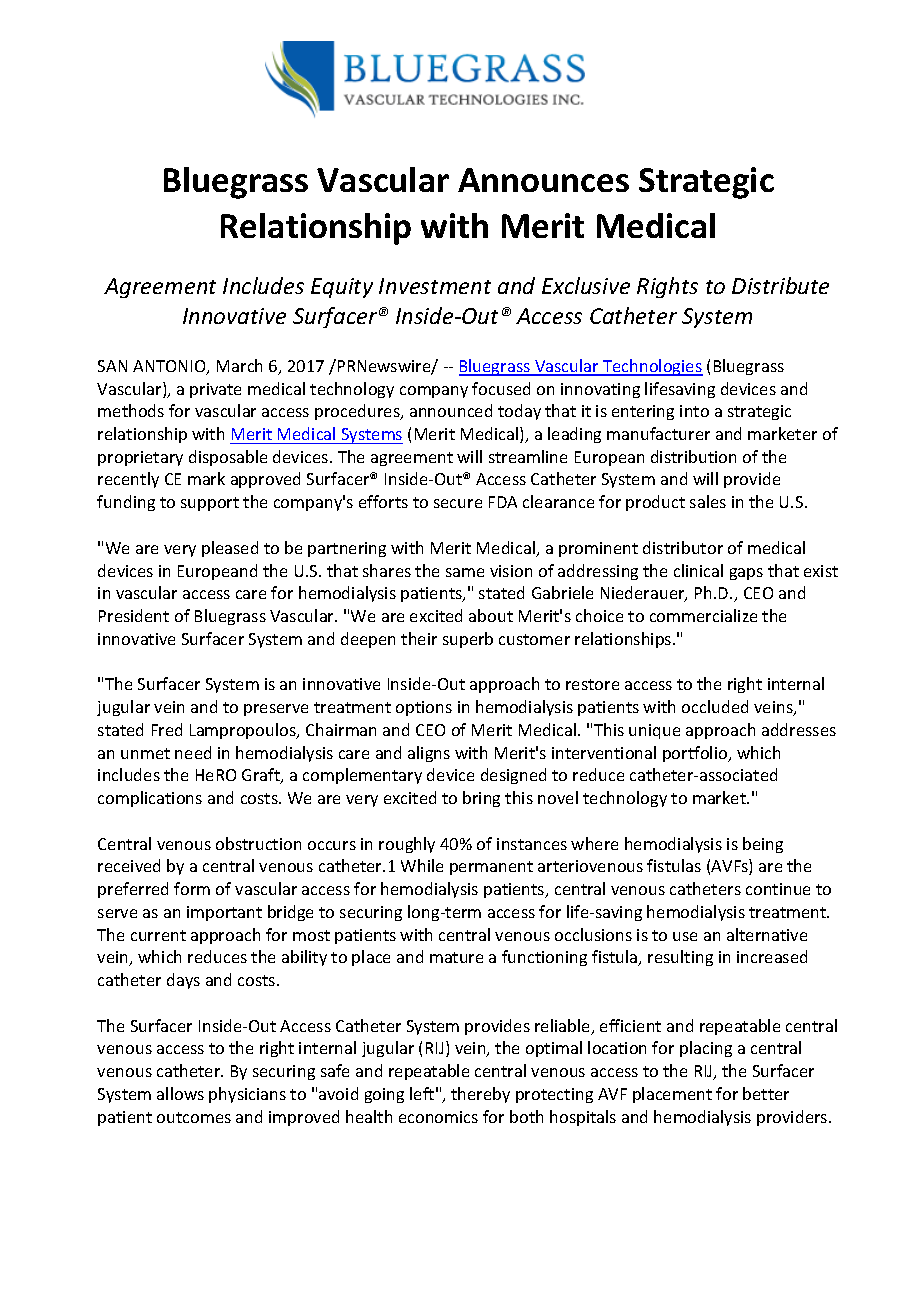  What do you see at coordinates (480, 1095) in the screenshot?
I see `thereby` at bounding box center [480, 1095].
